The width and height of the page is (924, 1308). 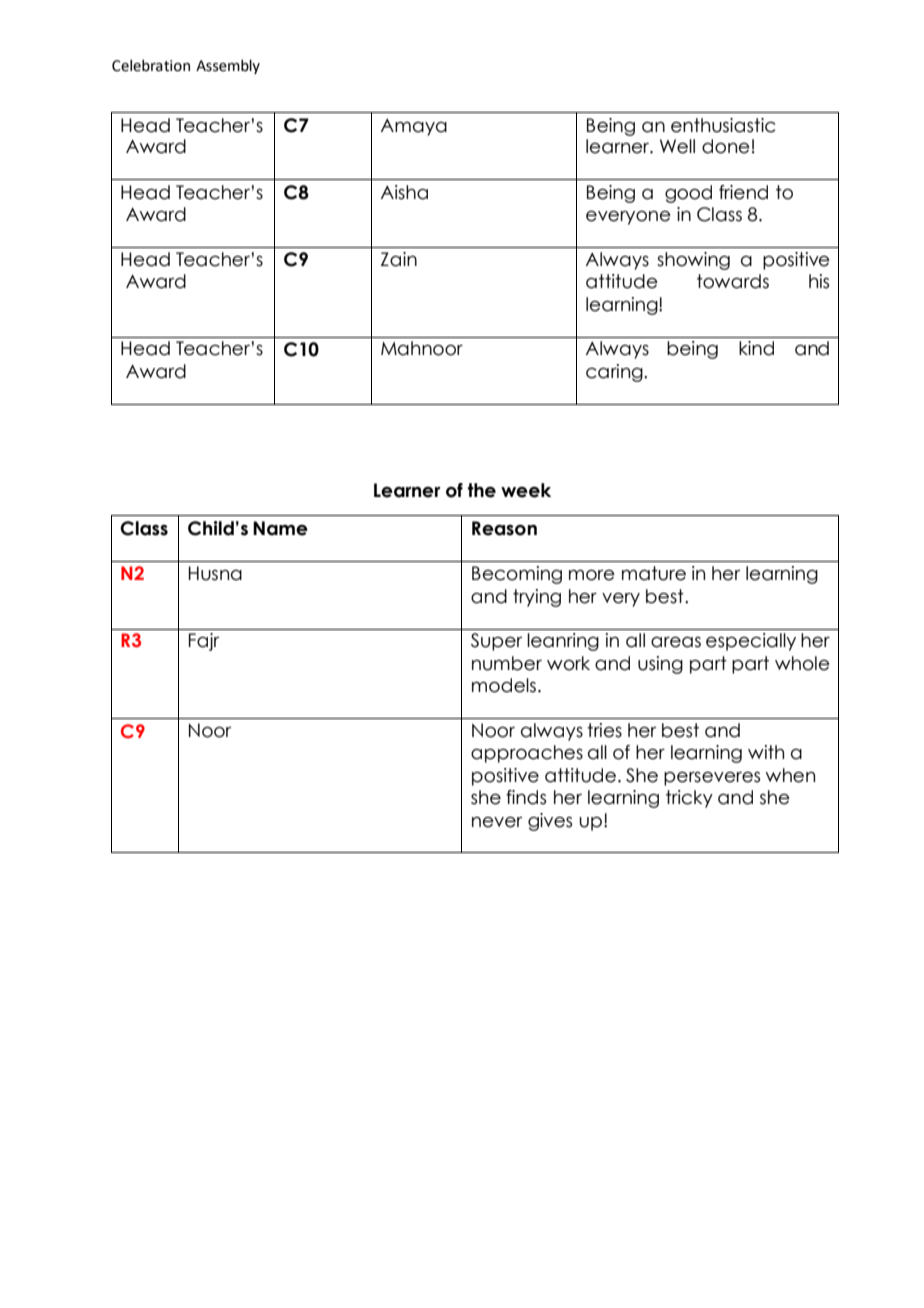 What do you see at coordinates (228, 66) in the page?
I see `Assembly` at bounding box center [228, 66].
